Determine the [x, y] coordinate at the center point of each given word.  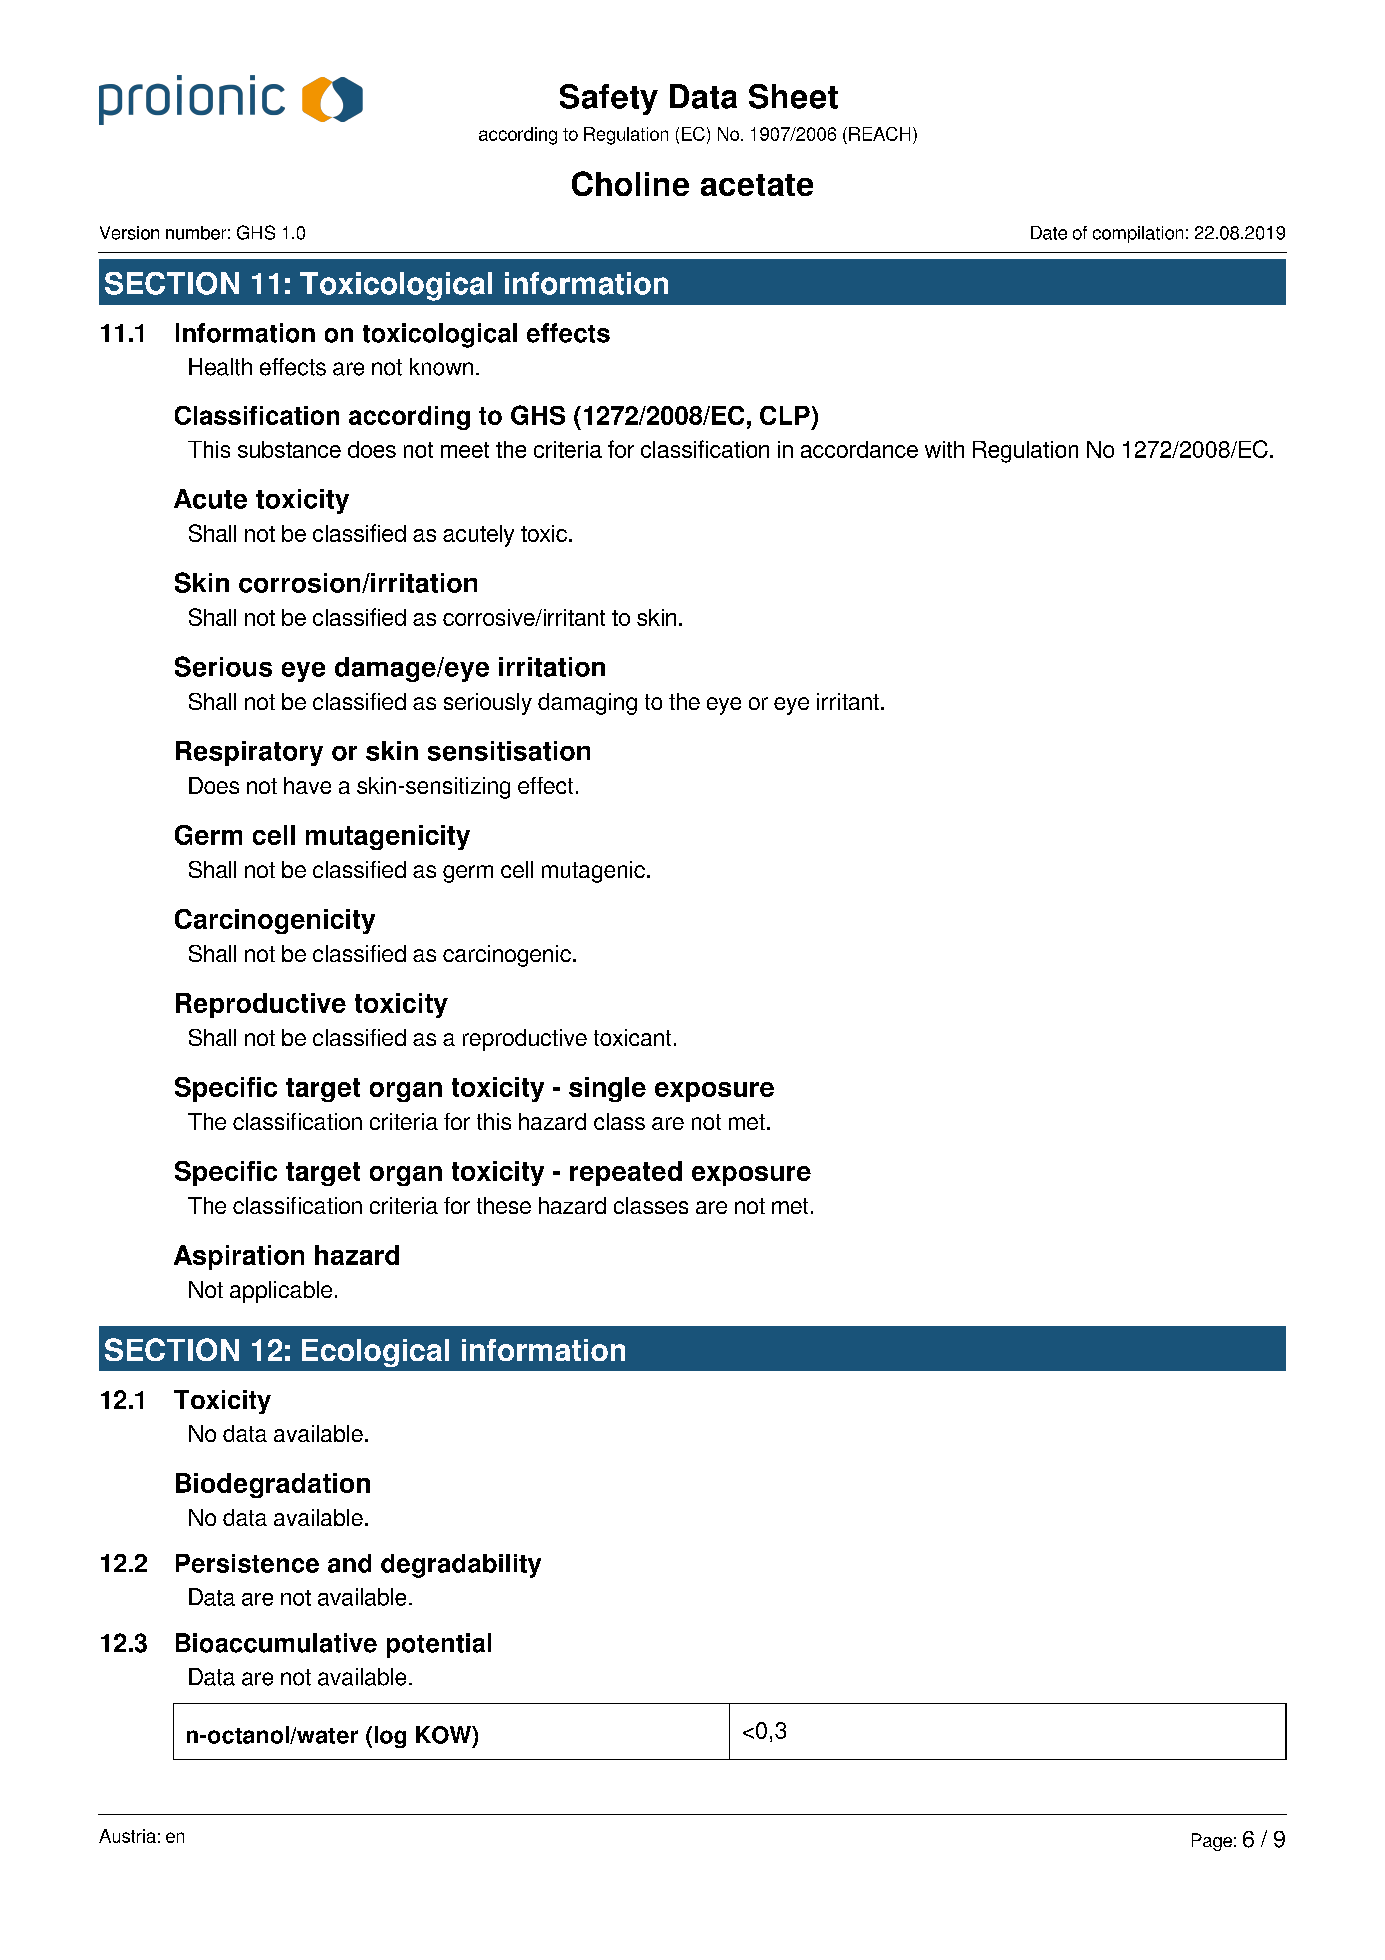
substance [289, 449]
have [307, 785]
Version [129, 233]
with [944, 449]
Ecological [375, 1353]
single [607, 1089]
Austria [127, 1836]
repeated [626, 1173]
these [504, 1205]
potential [439, 1645]
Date [1049, 233]
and [349, 1563]
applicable [281, 1292]
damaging [587, 704]
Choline [630, 183]
